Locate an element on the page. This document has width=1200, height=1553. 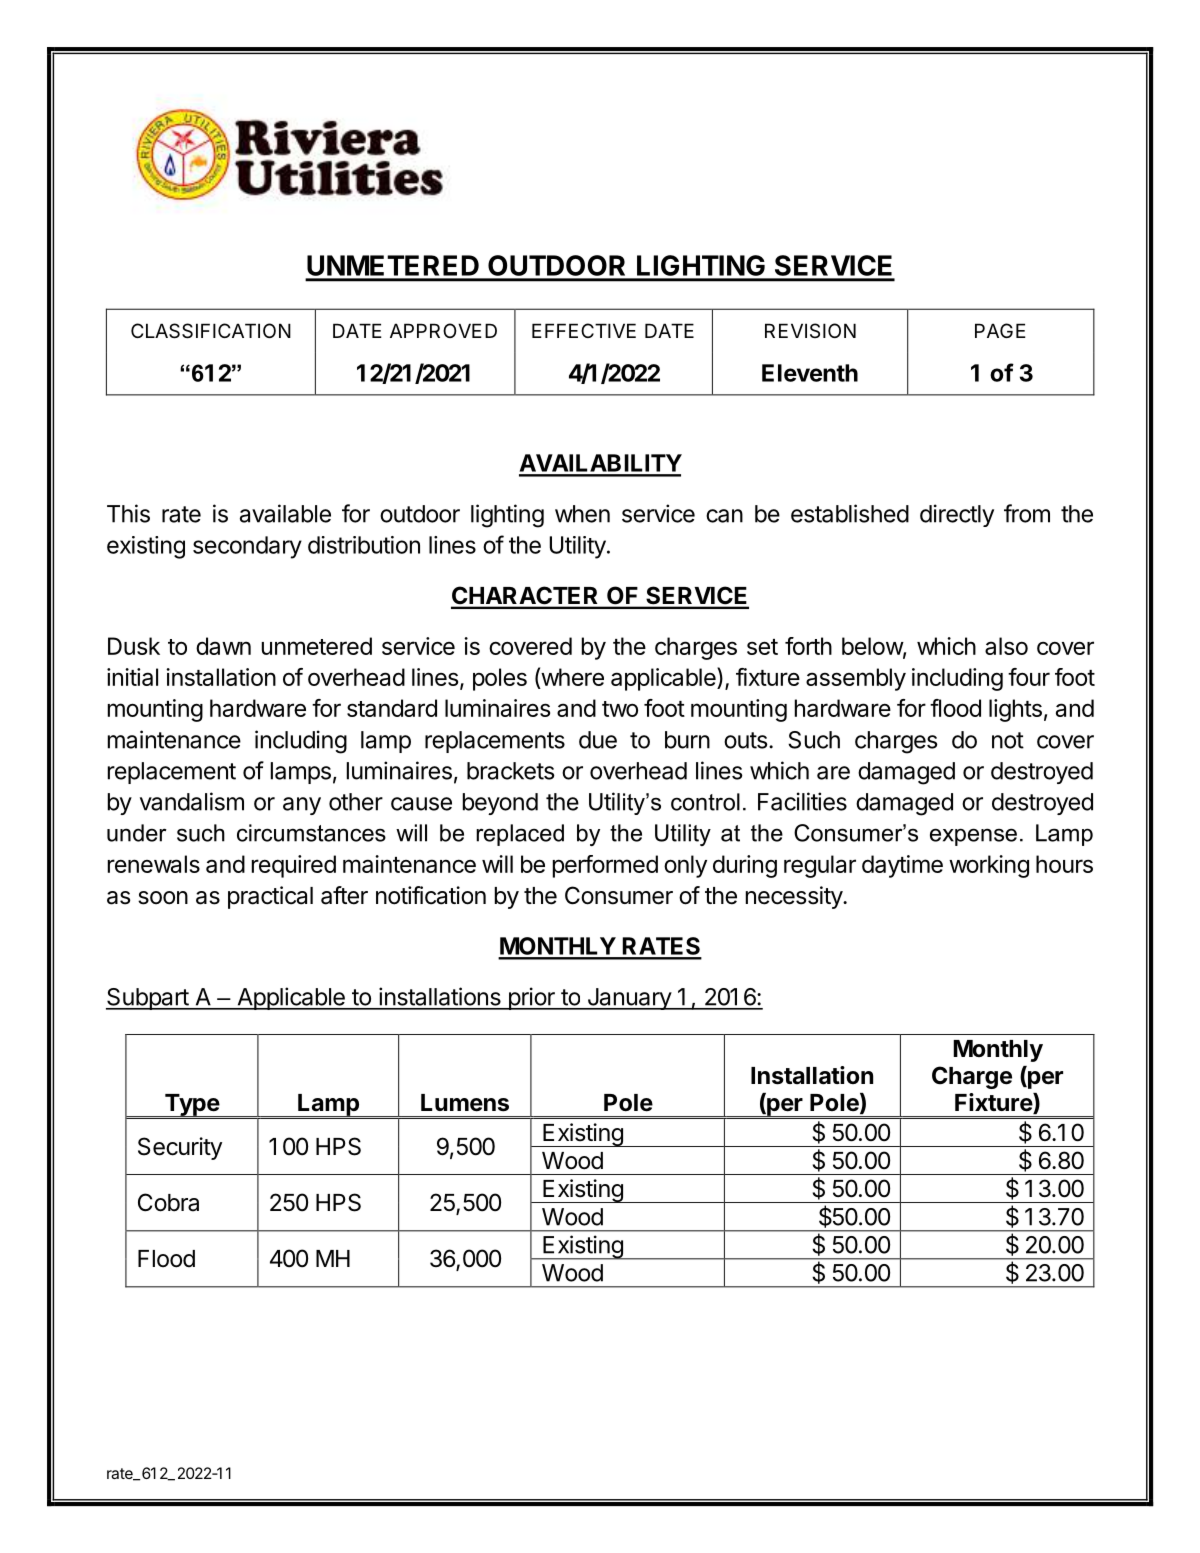
due is located at coordinates (598, 740).
